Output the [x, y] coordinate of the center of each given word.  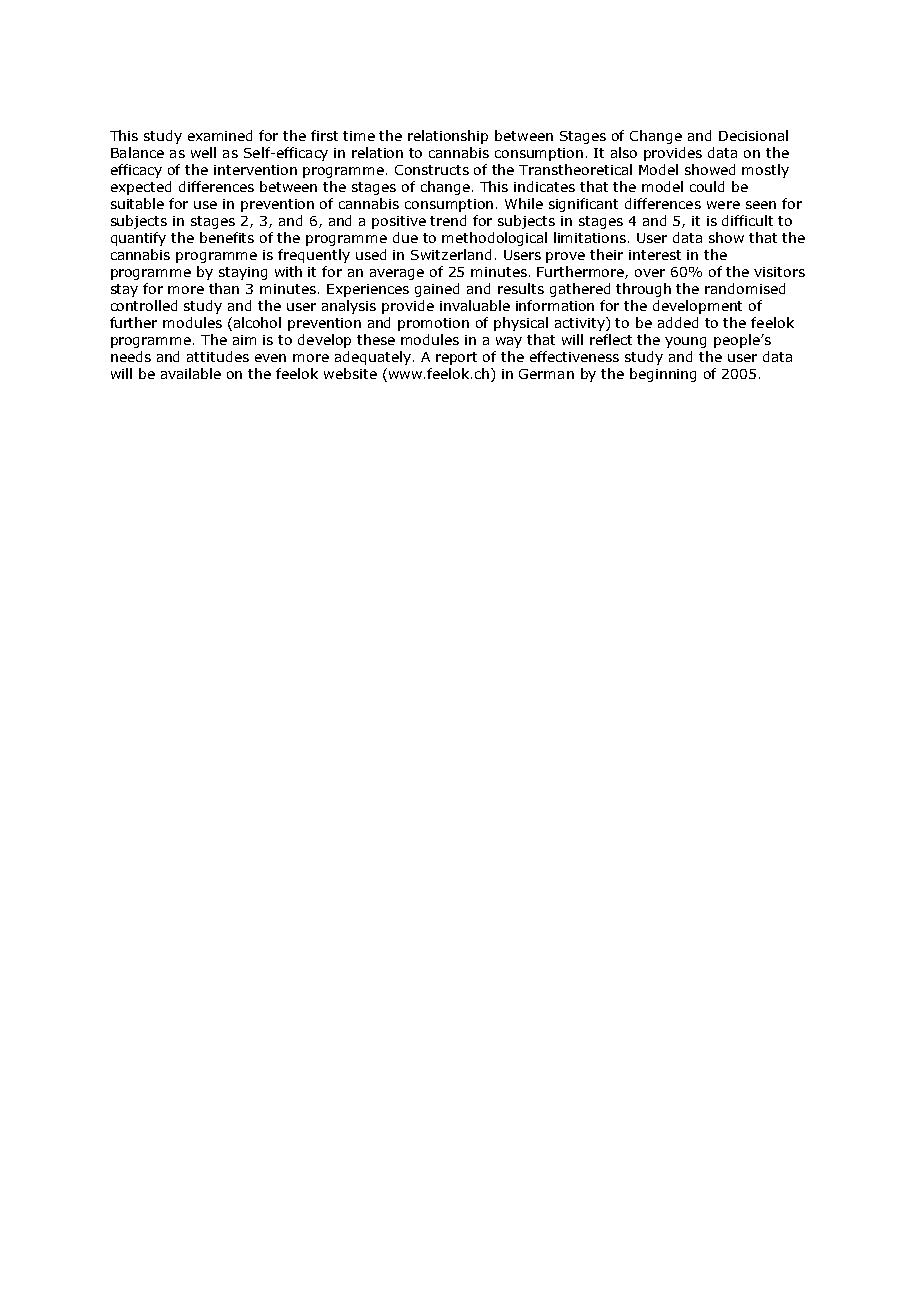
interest [655, 255]
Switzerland [451, 254]
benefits [227, 237]
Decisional [753, 135]
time [359, 136]
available [191, 373]
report [456, 358]
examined [220, 135]
